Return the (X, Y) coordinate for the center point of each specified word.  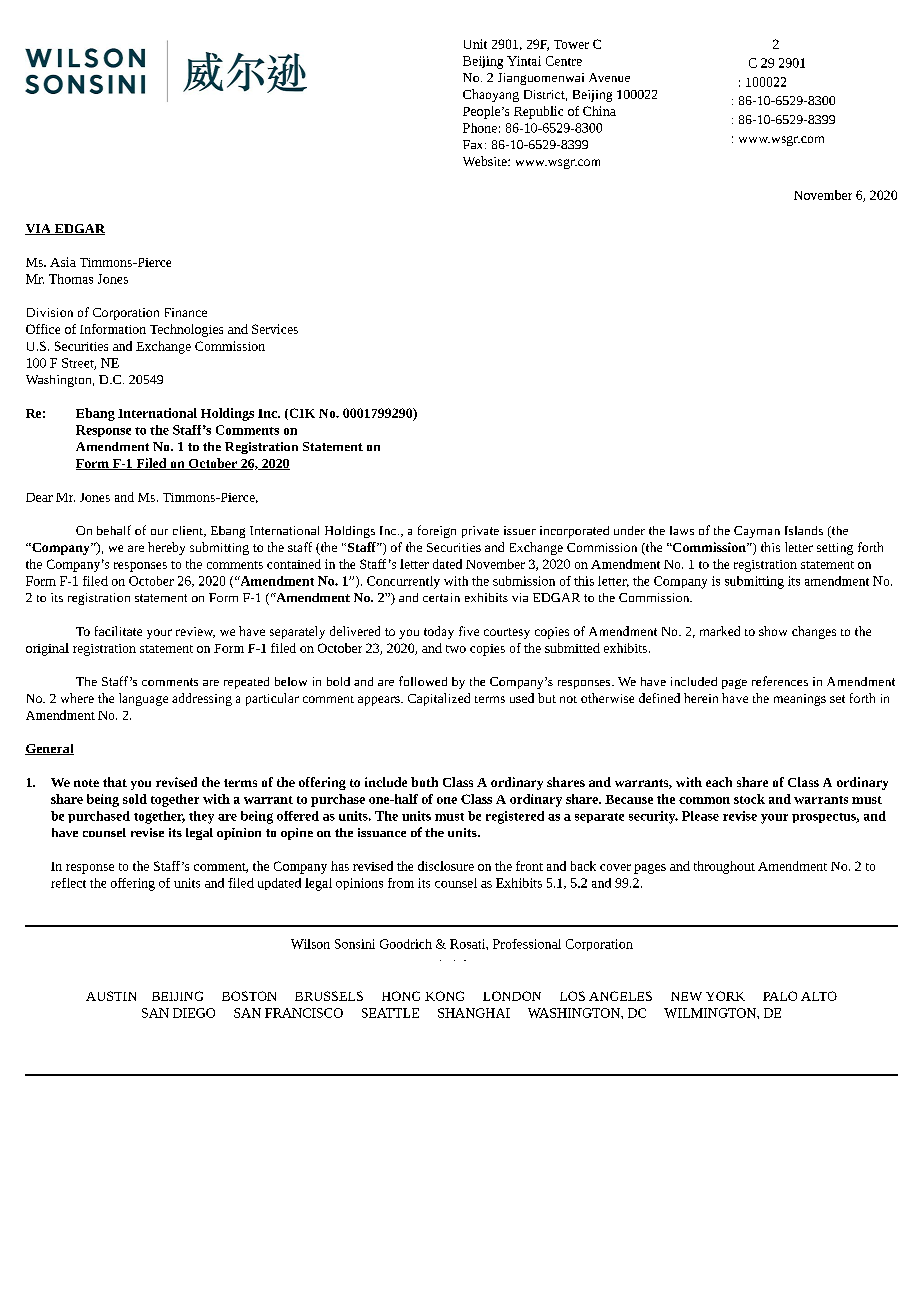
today (439, 632)
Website (486, 161)
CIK (301, 414)
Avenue (609, 77)
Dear (39, 497)
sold (135, 799)
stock (749, 799)
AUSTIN (111, 996)
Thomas (71, 279)
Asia (63, 262)
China (599, 111)
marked (720, 631)
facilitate (118, 631)
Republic (538, 112)
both (424, 782)
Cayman (757, 532)
